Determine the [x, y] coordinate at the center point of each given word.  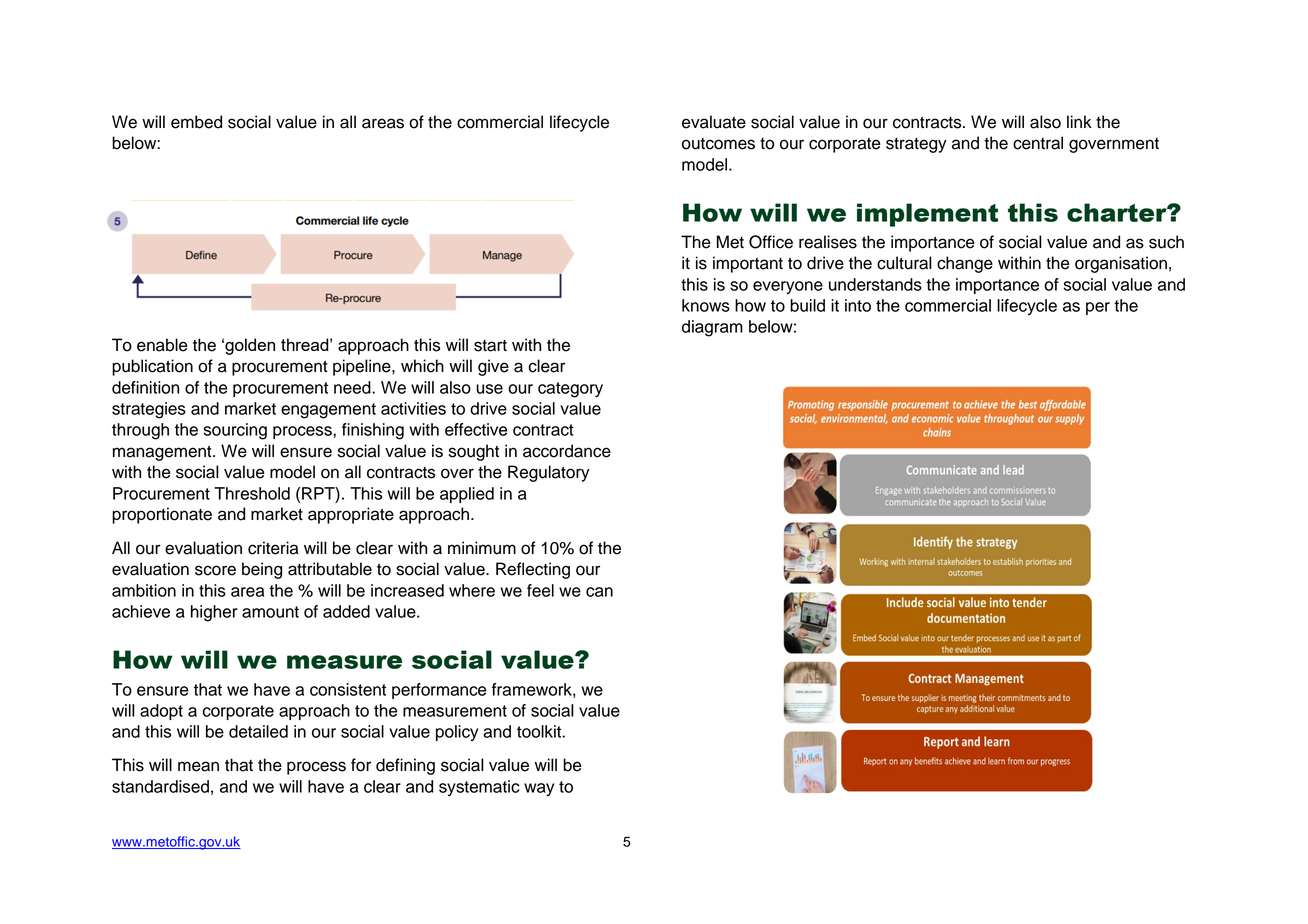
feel [540, 590]
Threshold [252, 493]
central [1038, 143]
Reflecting [533, 570]
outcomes [718, 144]
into [858, 305]
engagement [328, 411]
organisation [1121, 264]
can [599, 592]
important [748, 264]
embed [196, 122]
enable [162, 345]
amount [270, 612]
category [570, 390]
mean [198, 766]
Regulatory [549, 473]
